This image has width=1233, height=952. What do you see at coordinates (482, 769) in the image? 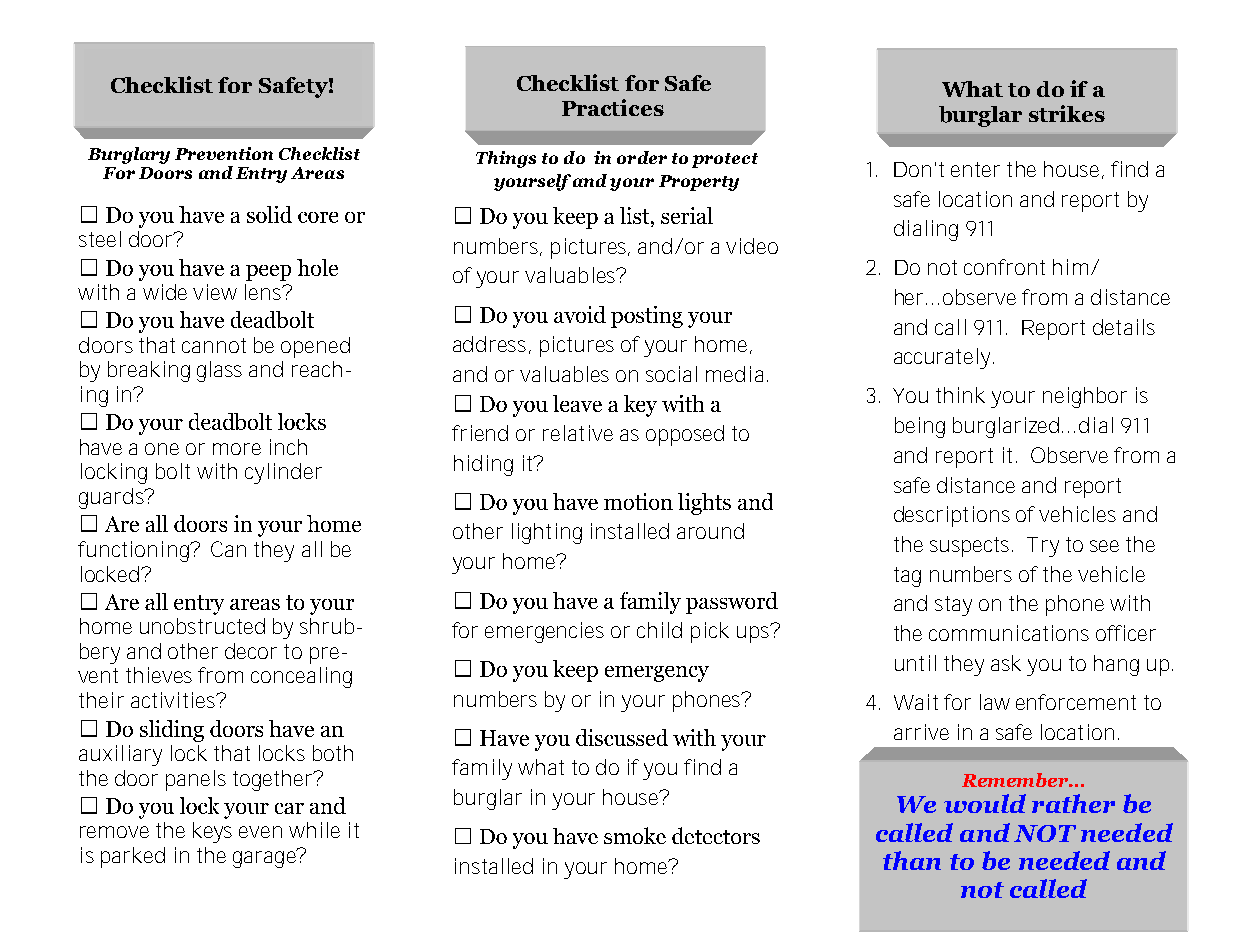
I see `family` at bounding box center [482, 769].
